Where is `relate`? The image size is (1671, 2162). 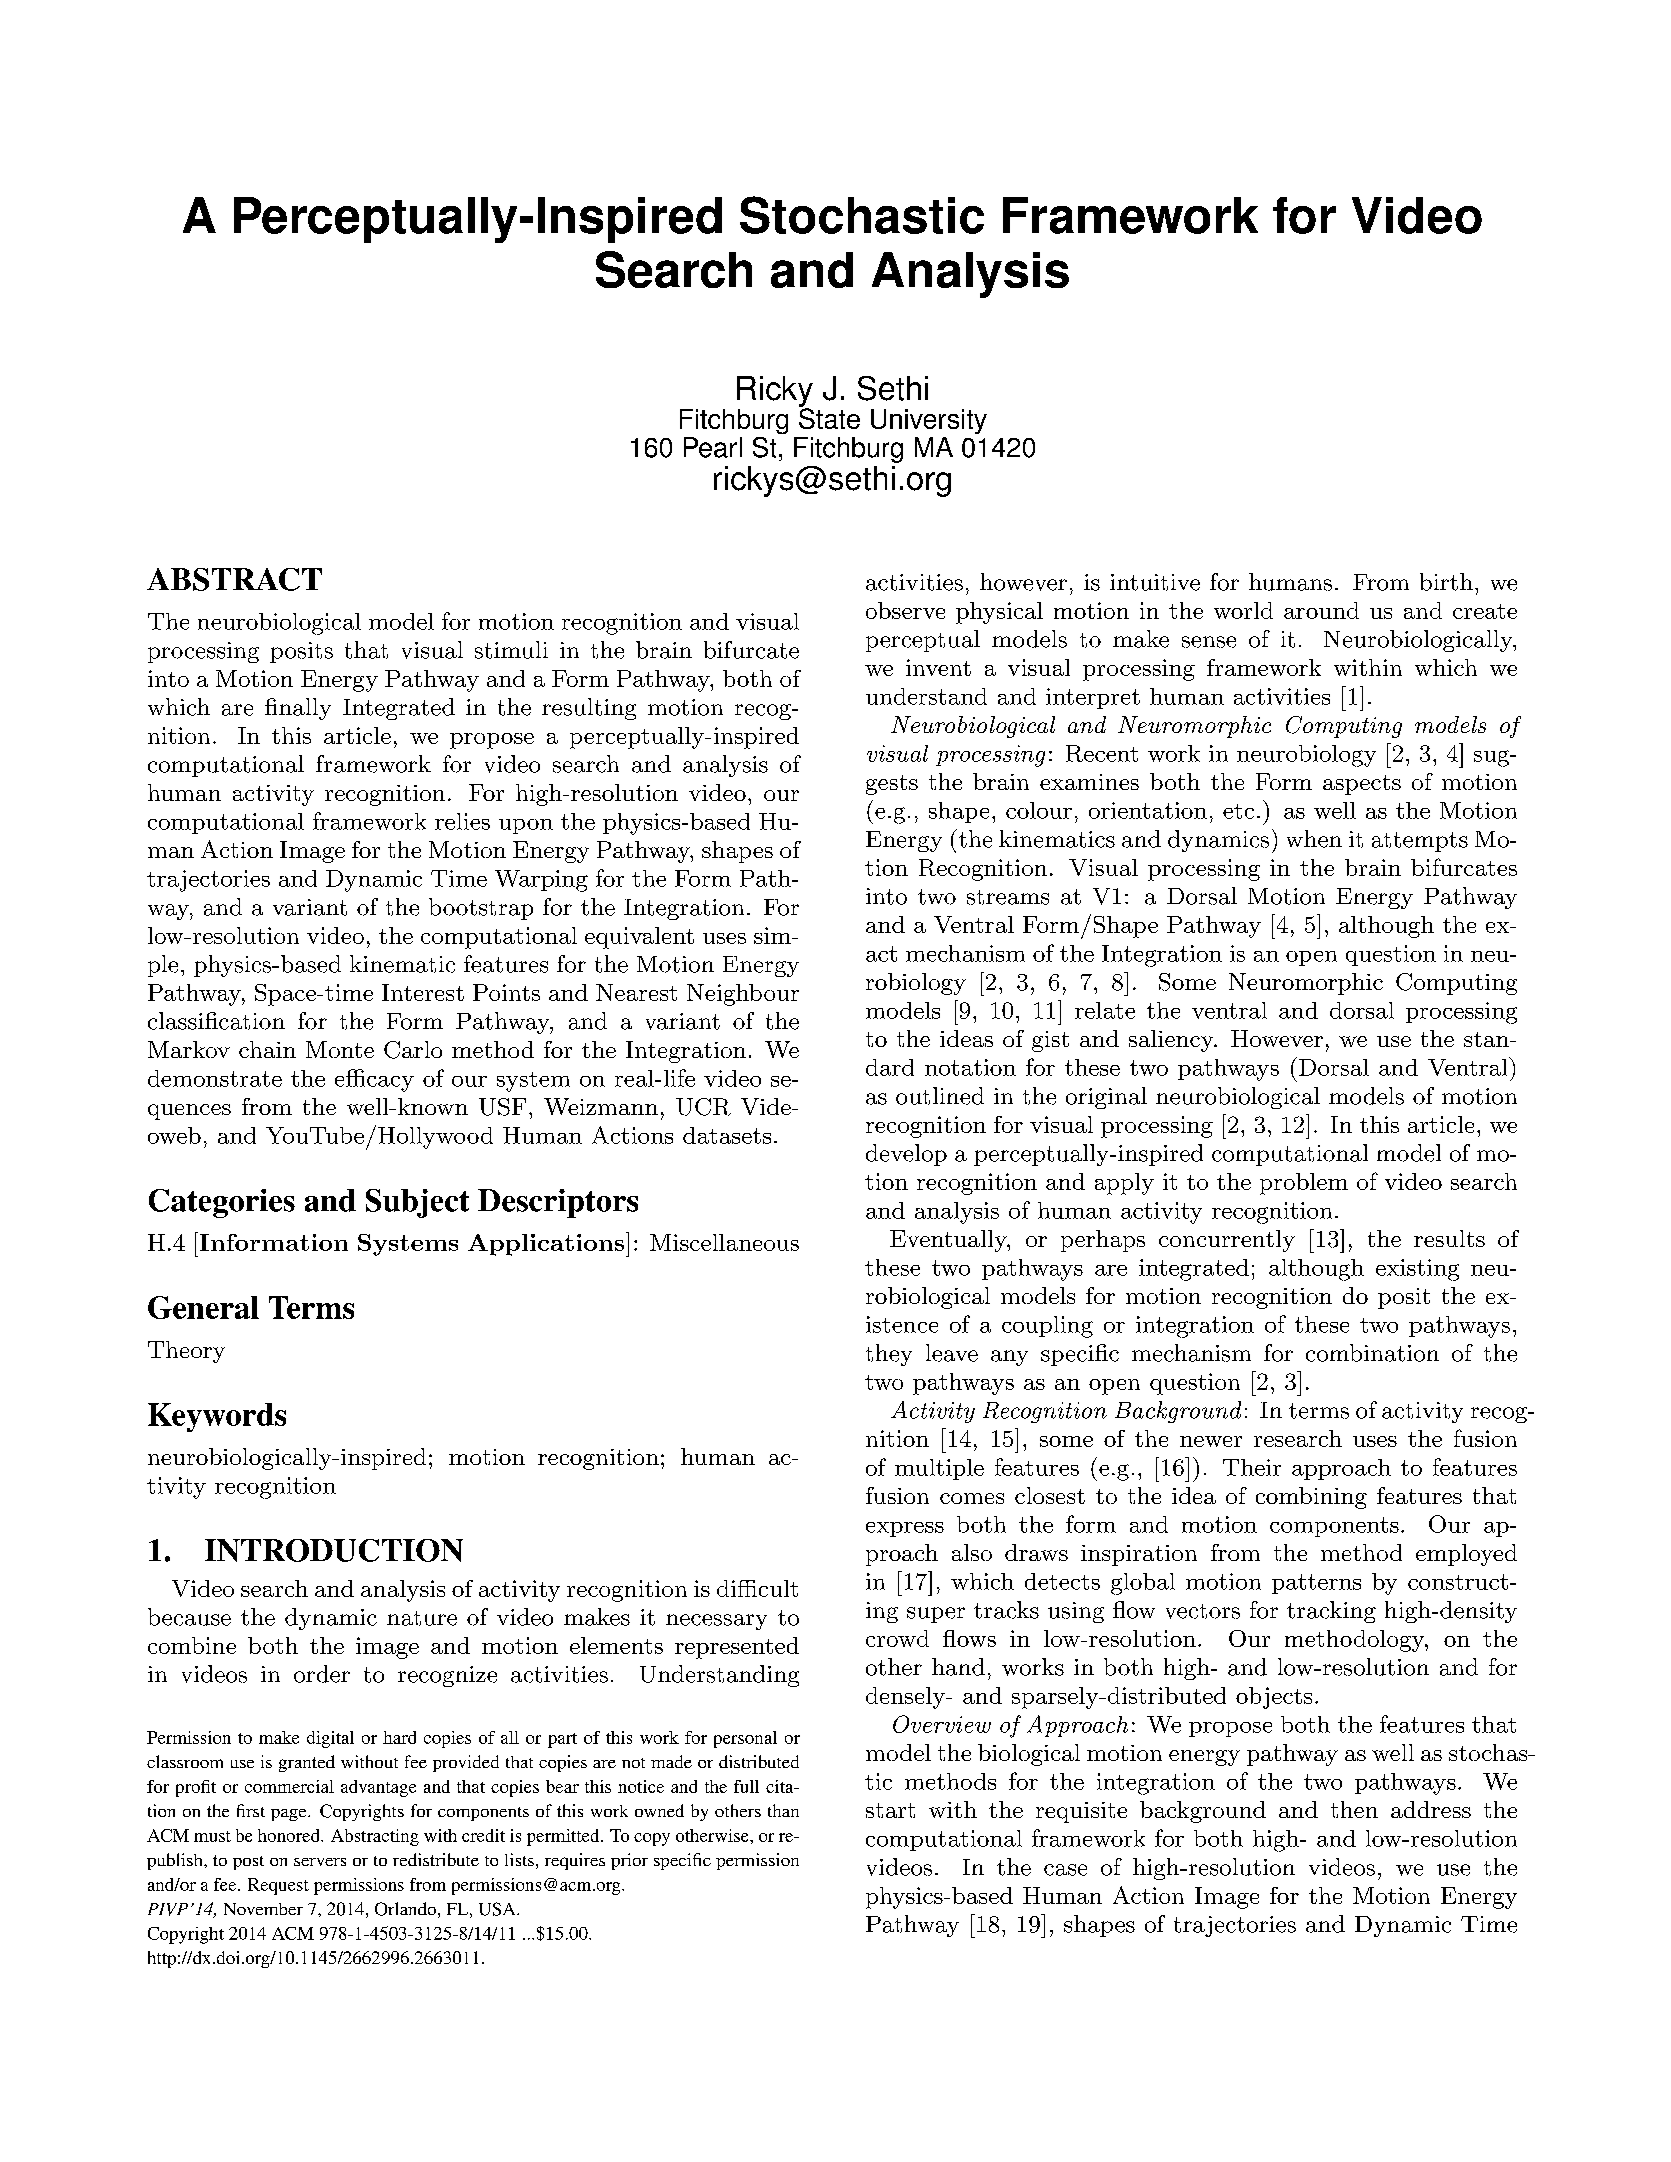
relate is located at coordinates (1105, 1010).
